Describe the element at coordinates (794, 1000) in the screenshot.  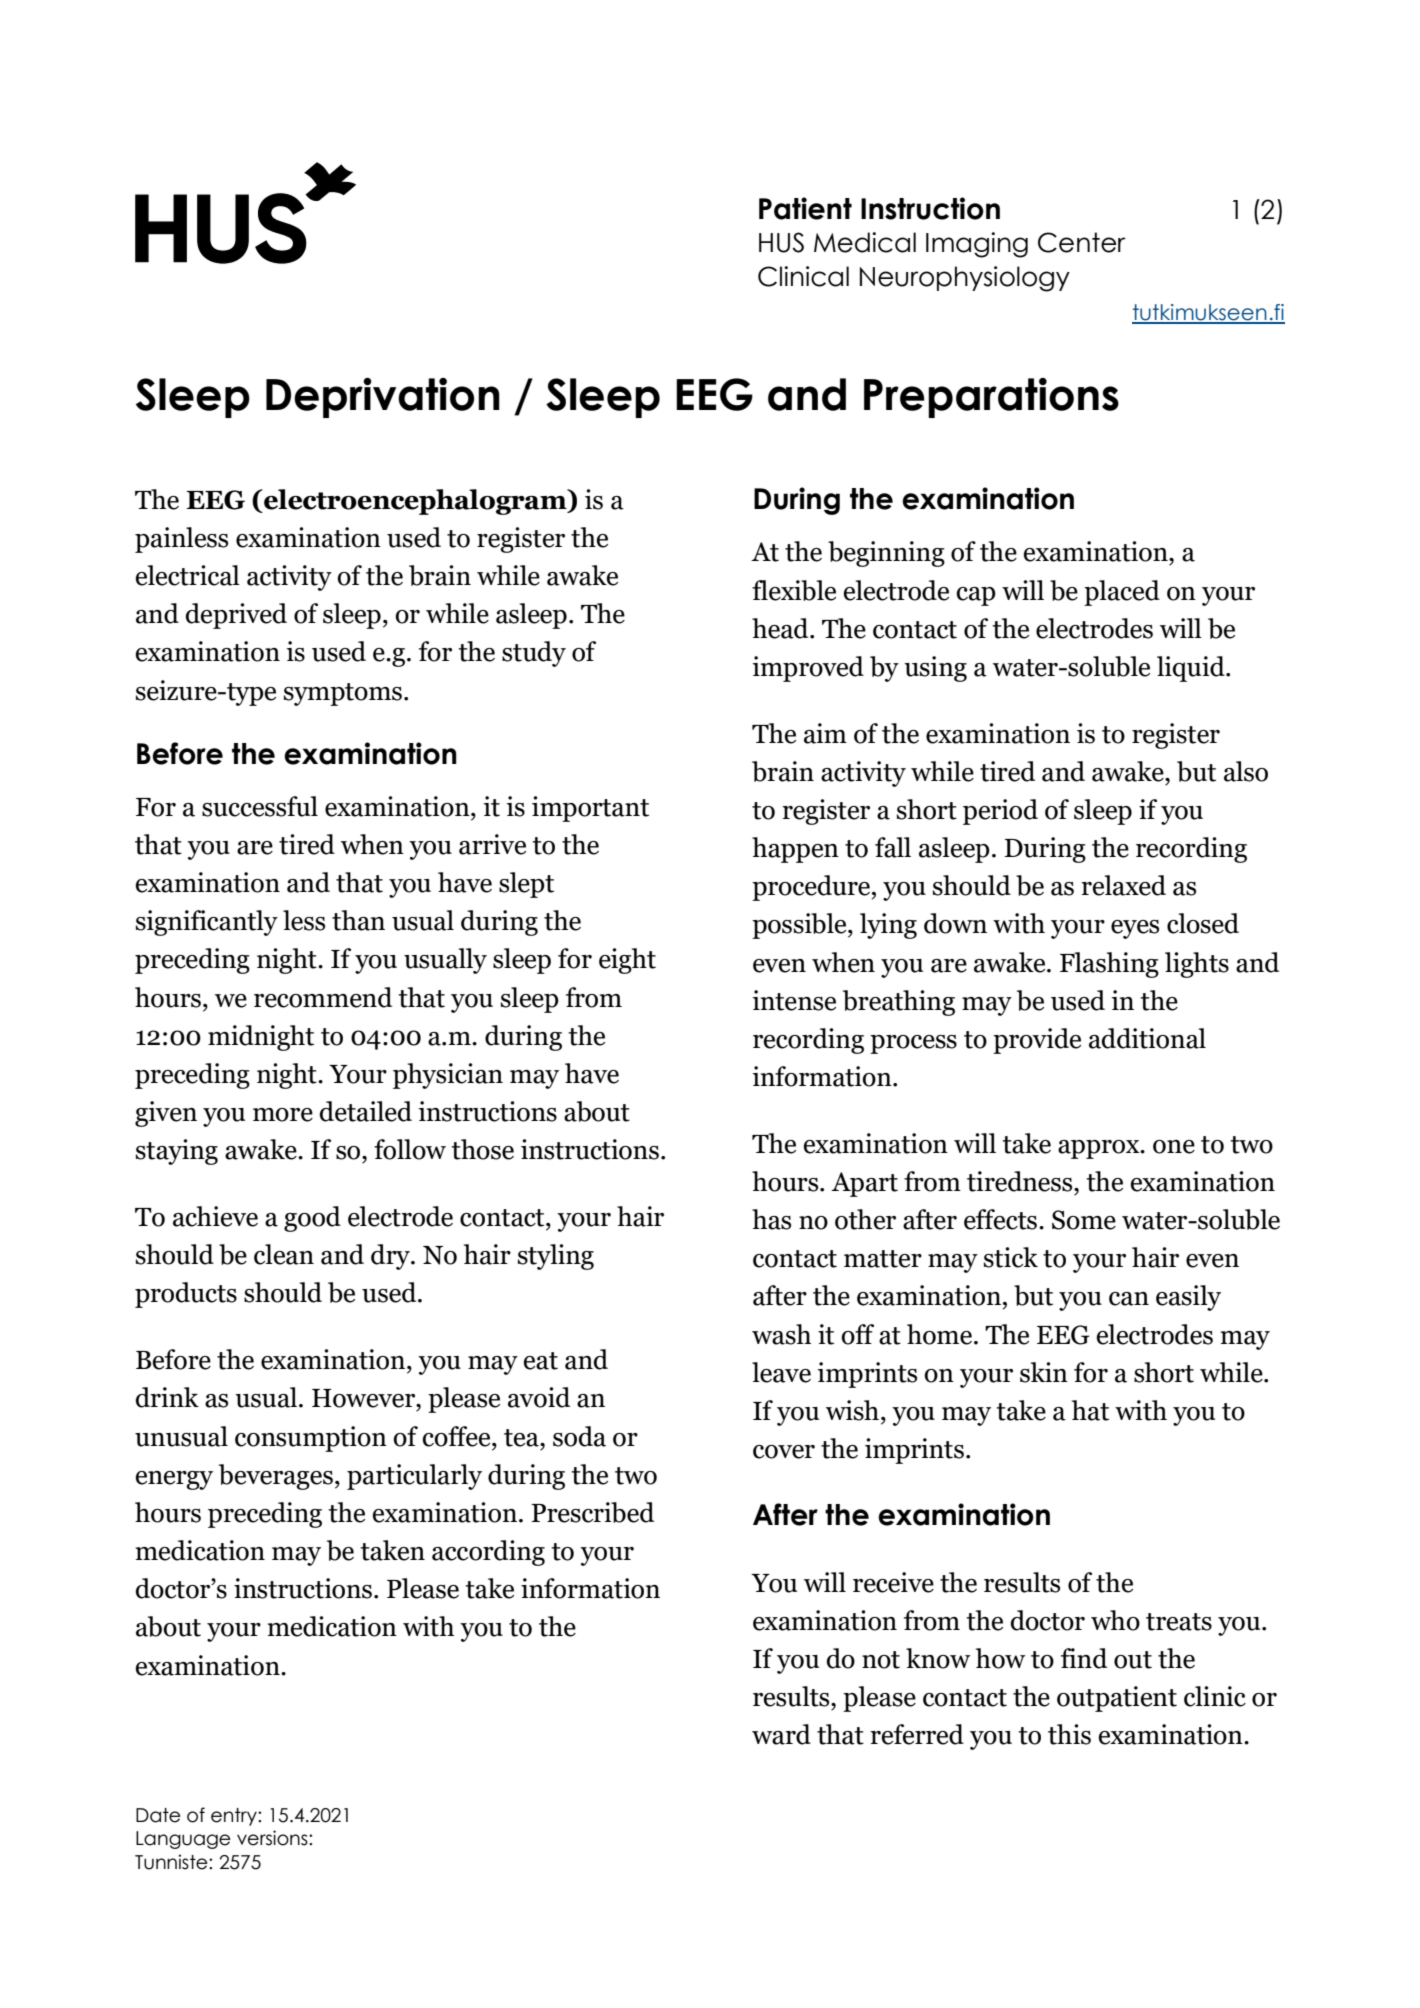
I see `intense` at that location.
